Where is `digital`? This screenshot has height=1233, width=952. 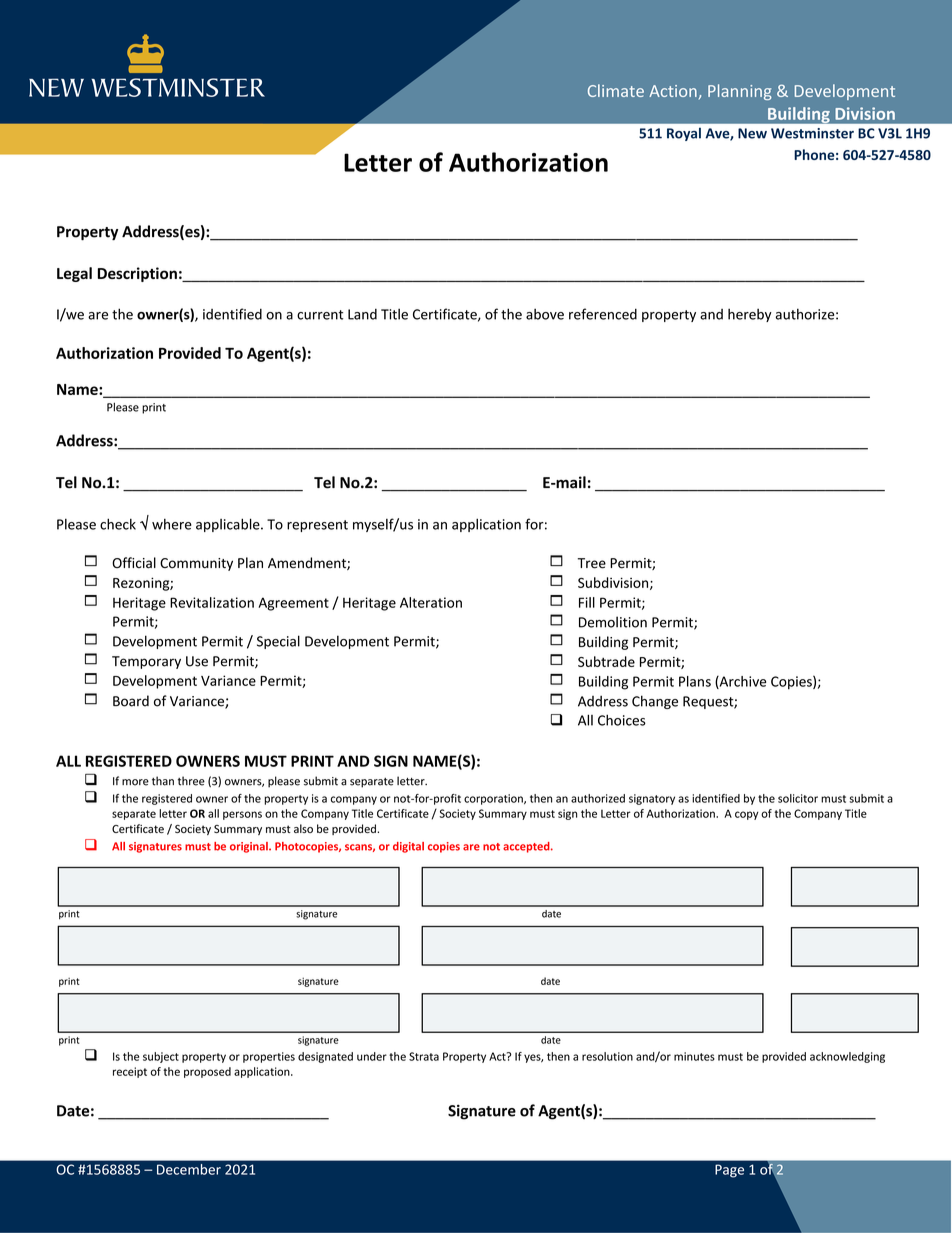
digital is located at coordinates (408, 847).
